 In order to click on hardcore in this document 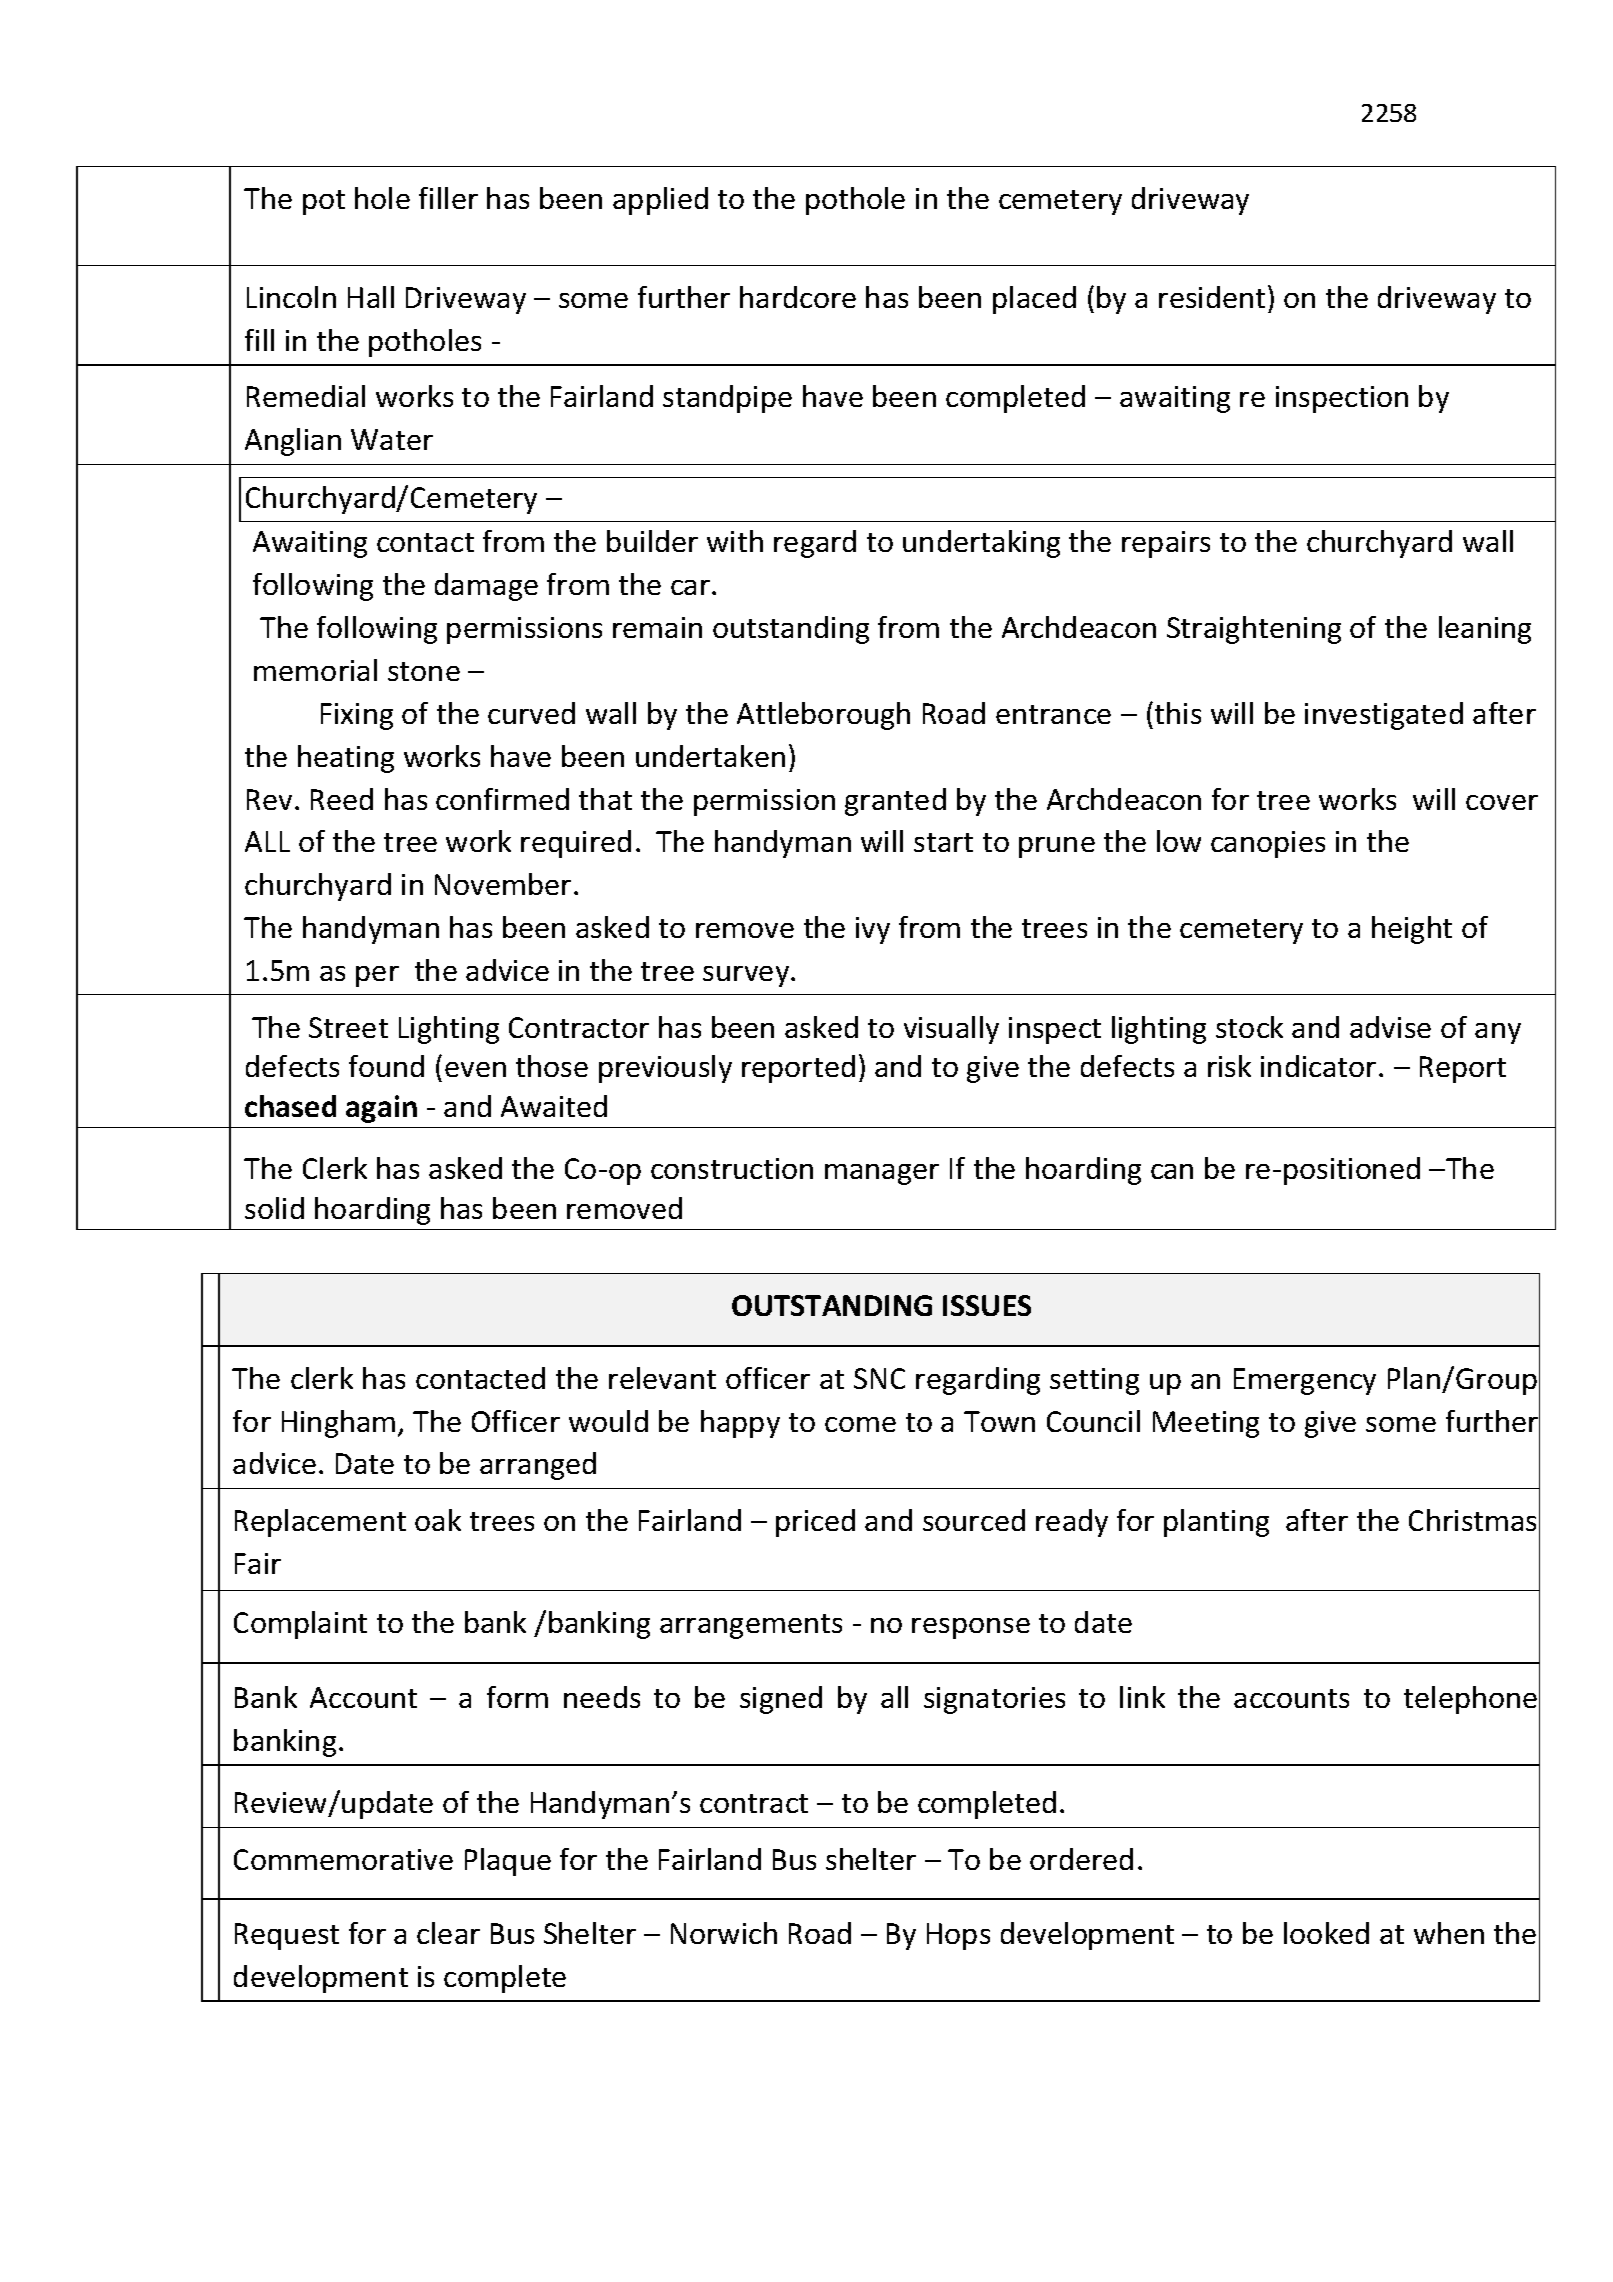, I will do `click(798, 297)`.
